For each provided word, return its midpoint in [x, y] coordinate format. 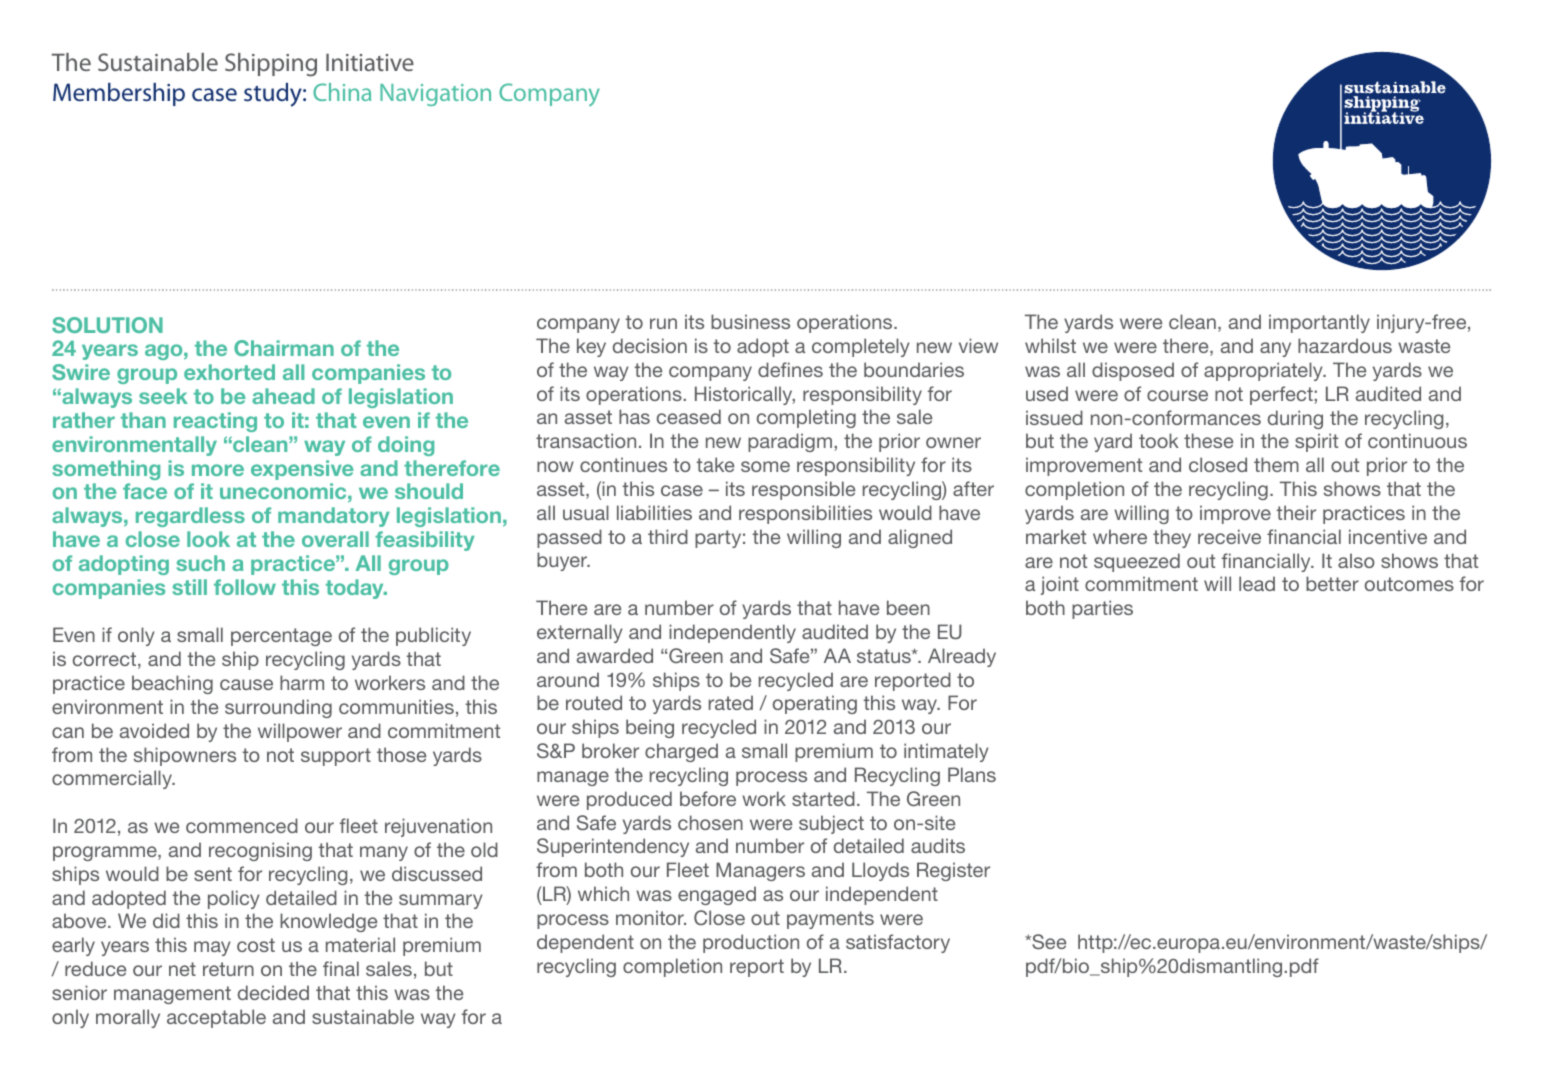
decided [273, 992]
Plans [972, 774]
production [751, 943]
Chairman [284, 348]
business [750, 321]
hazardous [1345, 345]
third [668, 536]
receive [1229, 536]
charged [681, 752]
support [336, 757]
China [342, 92]
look [208, 539]
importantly [1319, 323]
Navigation [435, 95]
